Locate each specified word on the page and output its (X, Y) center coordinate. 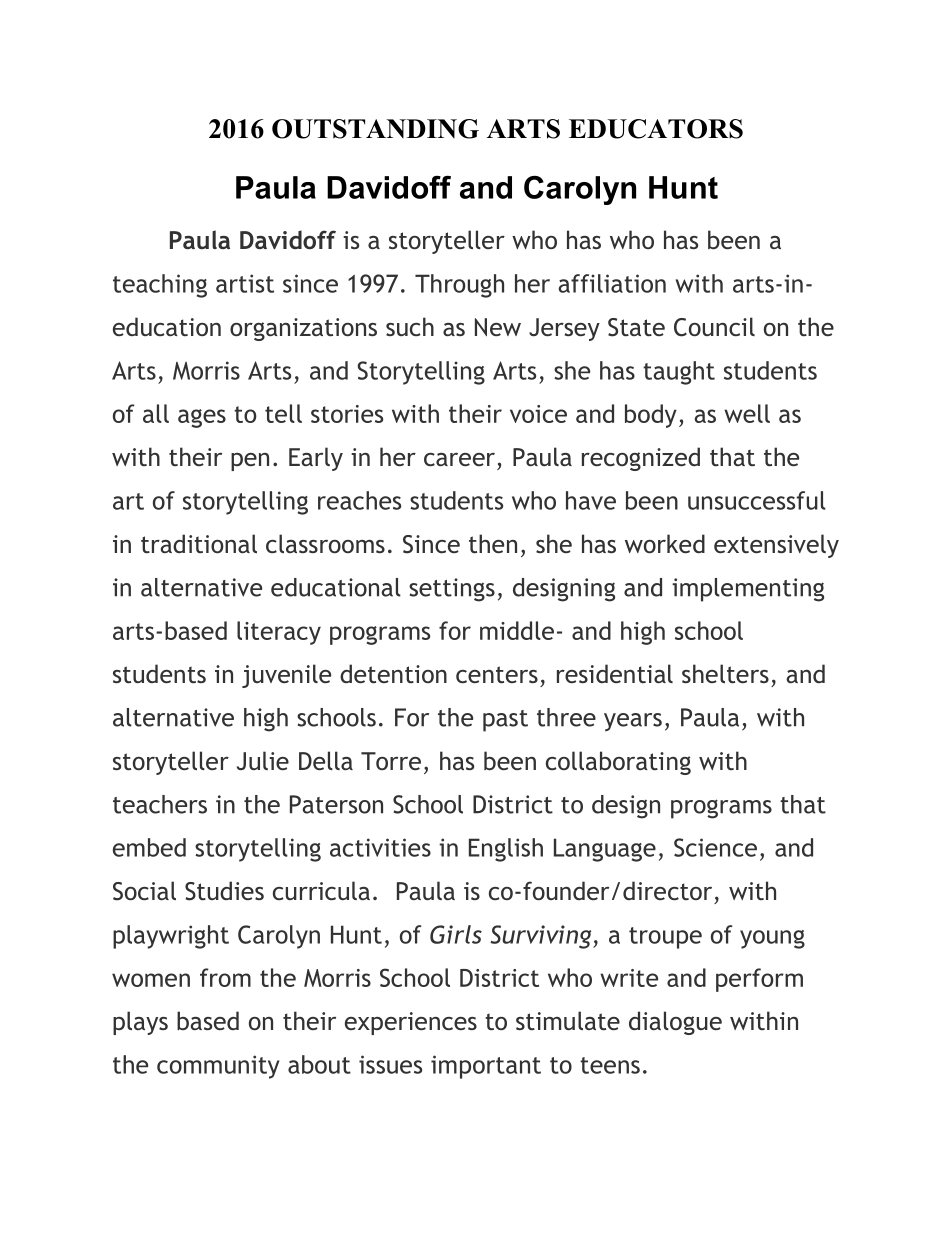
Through (459, 286)
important (486, 1067)
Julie (263, 760)
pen (250, 462)
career (459, 459)
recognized (641, 459)
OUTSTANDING (375, 129)
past (505, 721)
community (218, 1067)
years (633, 722)
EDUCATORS (656, 129)
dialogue (675, 1023)
